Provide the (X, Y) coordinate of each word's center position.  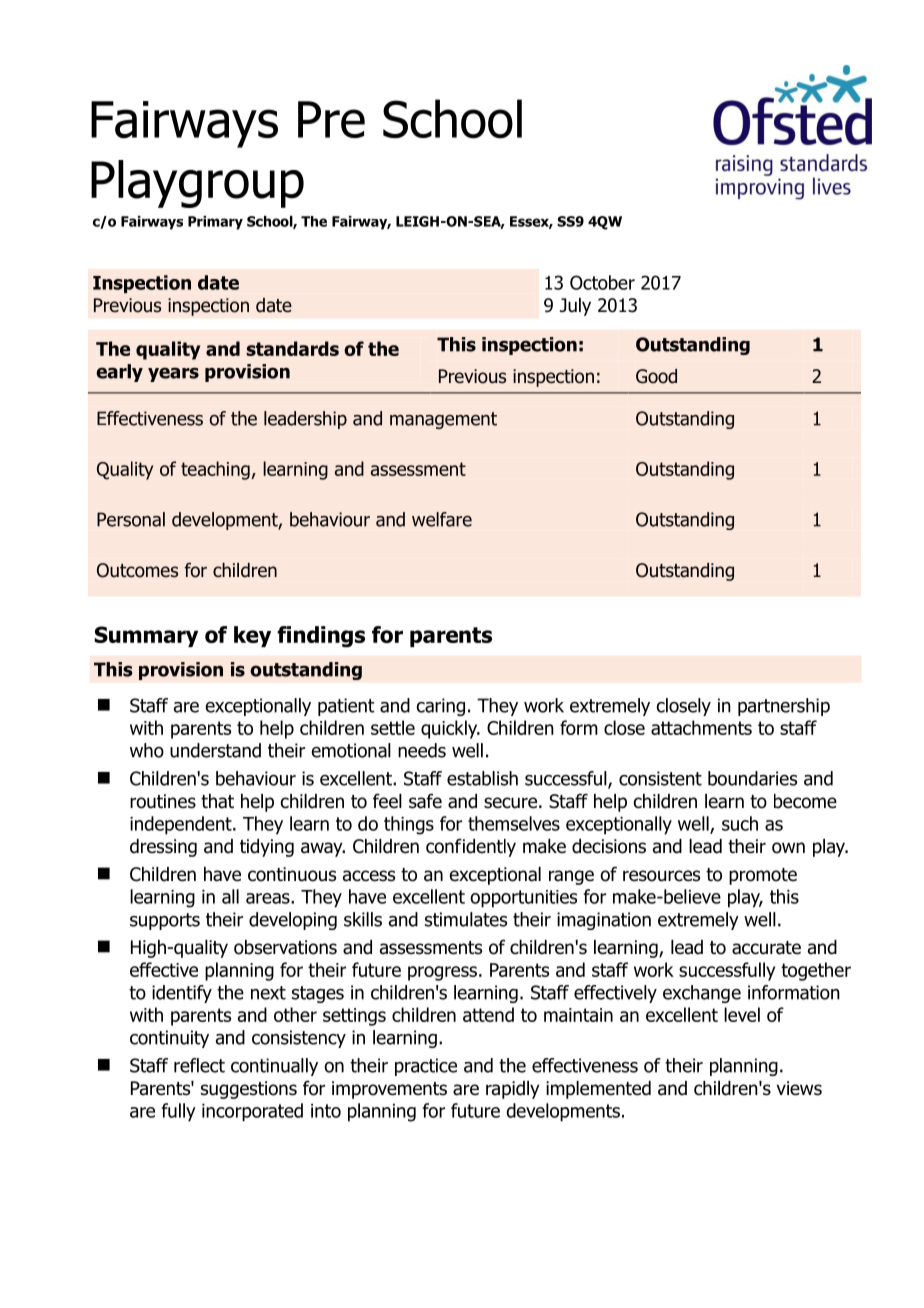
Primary (215, 223)
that (217, 801)
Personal (131, 519)
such (740, 823)
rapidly (513, 1090)
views (799, 1088)
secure (510, 803)
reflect (199, 1065)
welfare (442, 519)
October (602, 282)
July (575, 307)
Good (656, 376)
